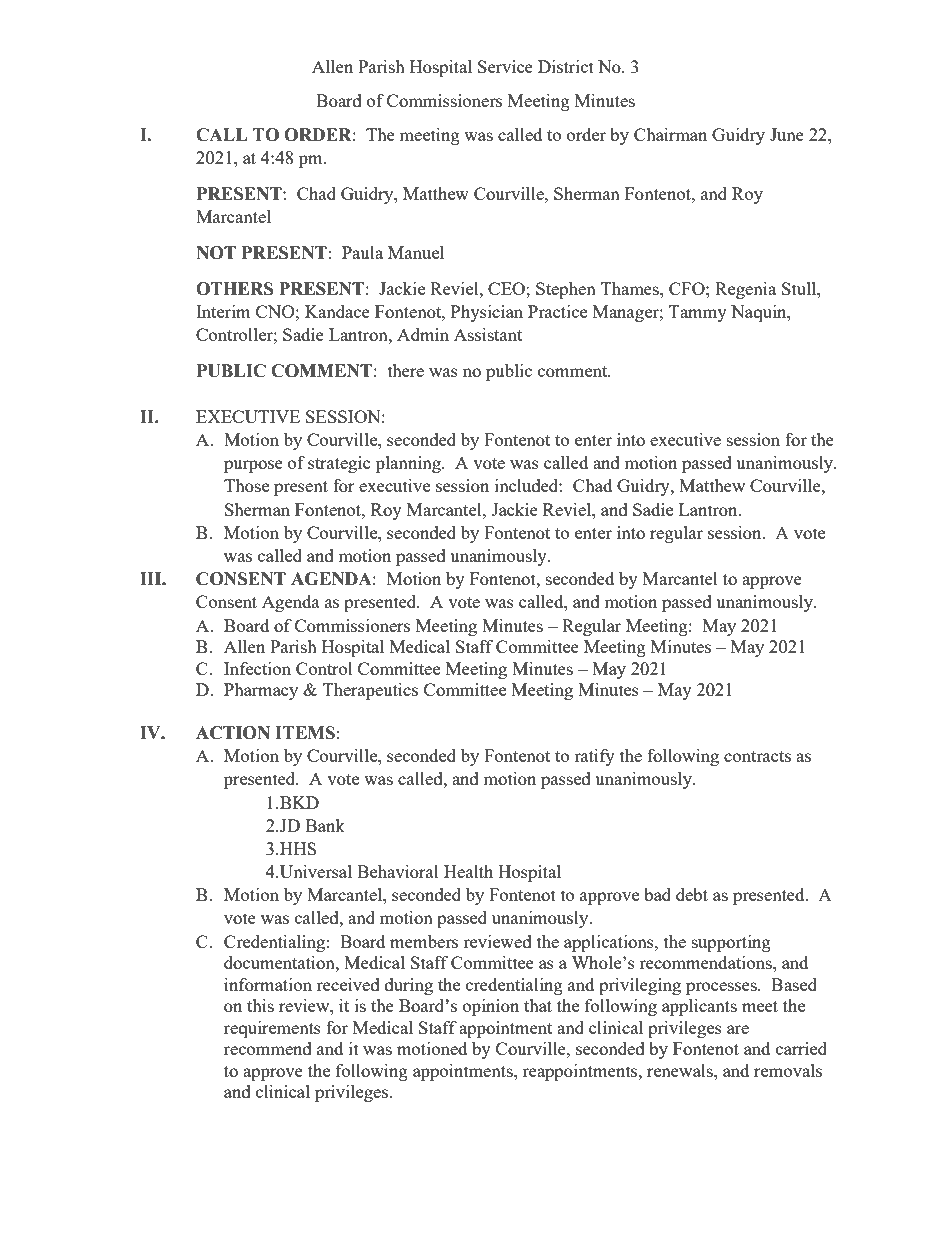 The height and width of the screenshot is (1233, 952). What do you see at coordinates (272, 1029) in the screenshot?
I see `requirements` at bounding box center [272, 1029].
